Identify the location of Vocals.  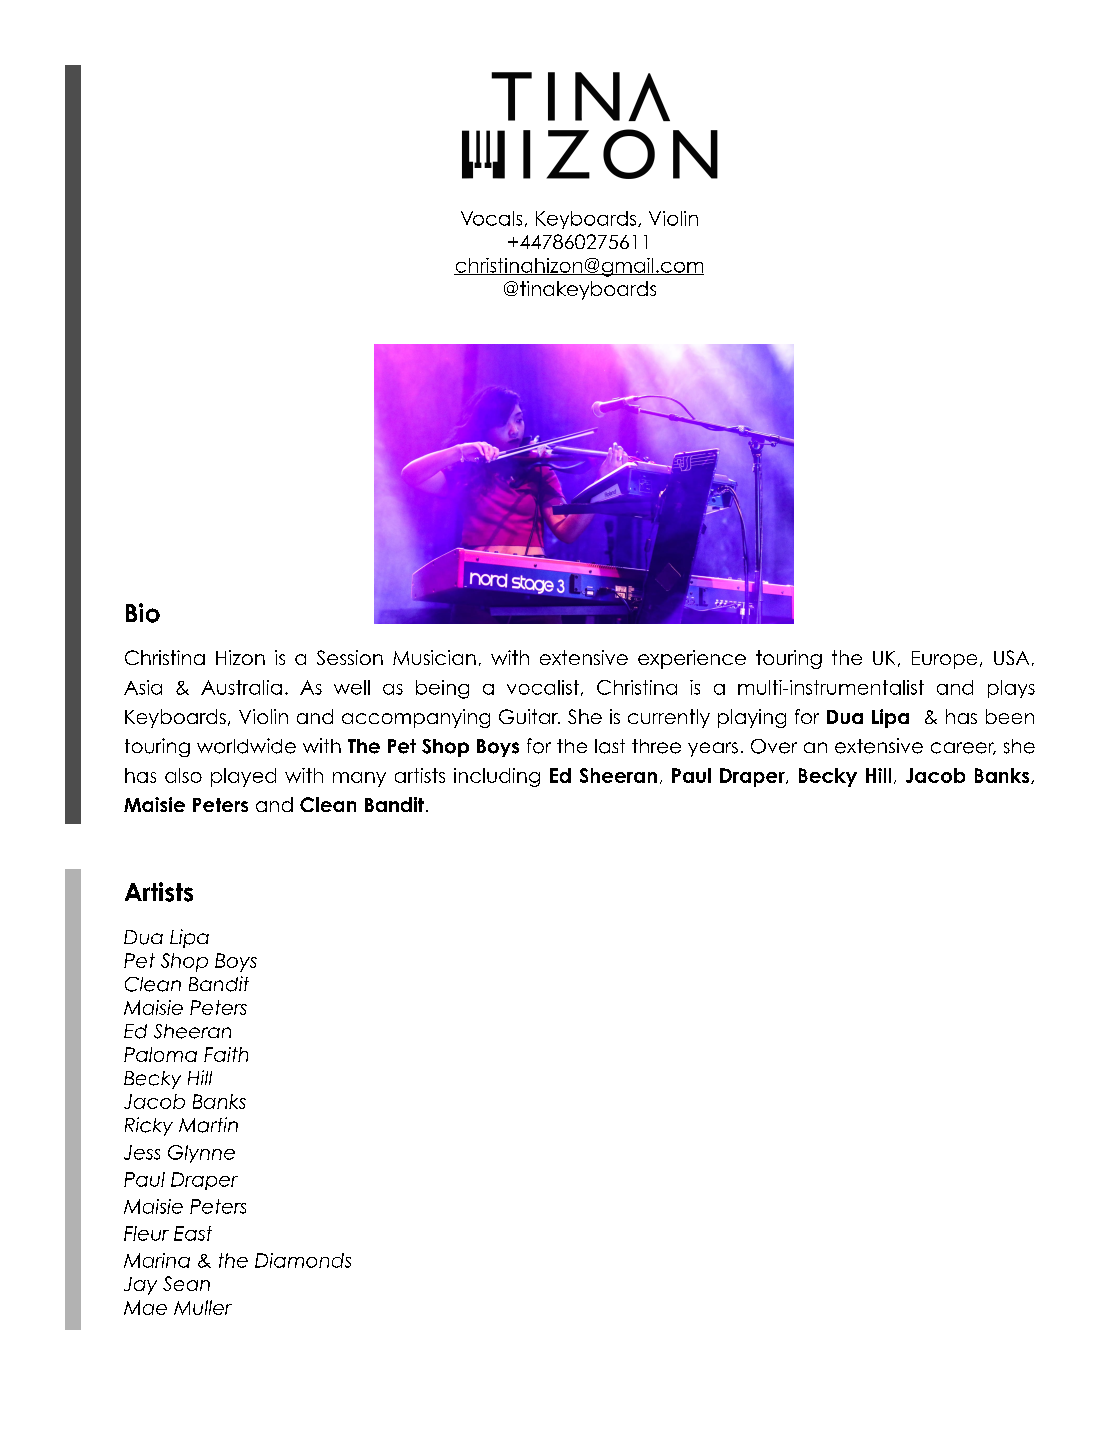
(491, 218).
